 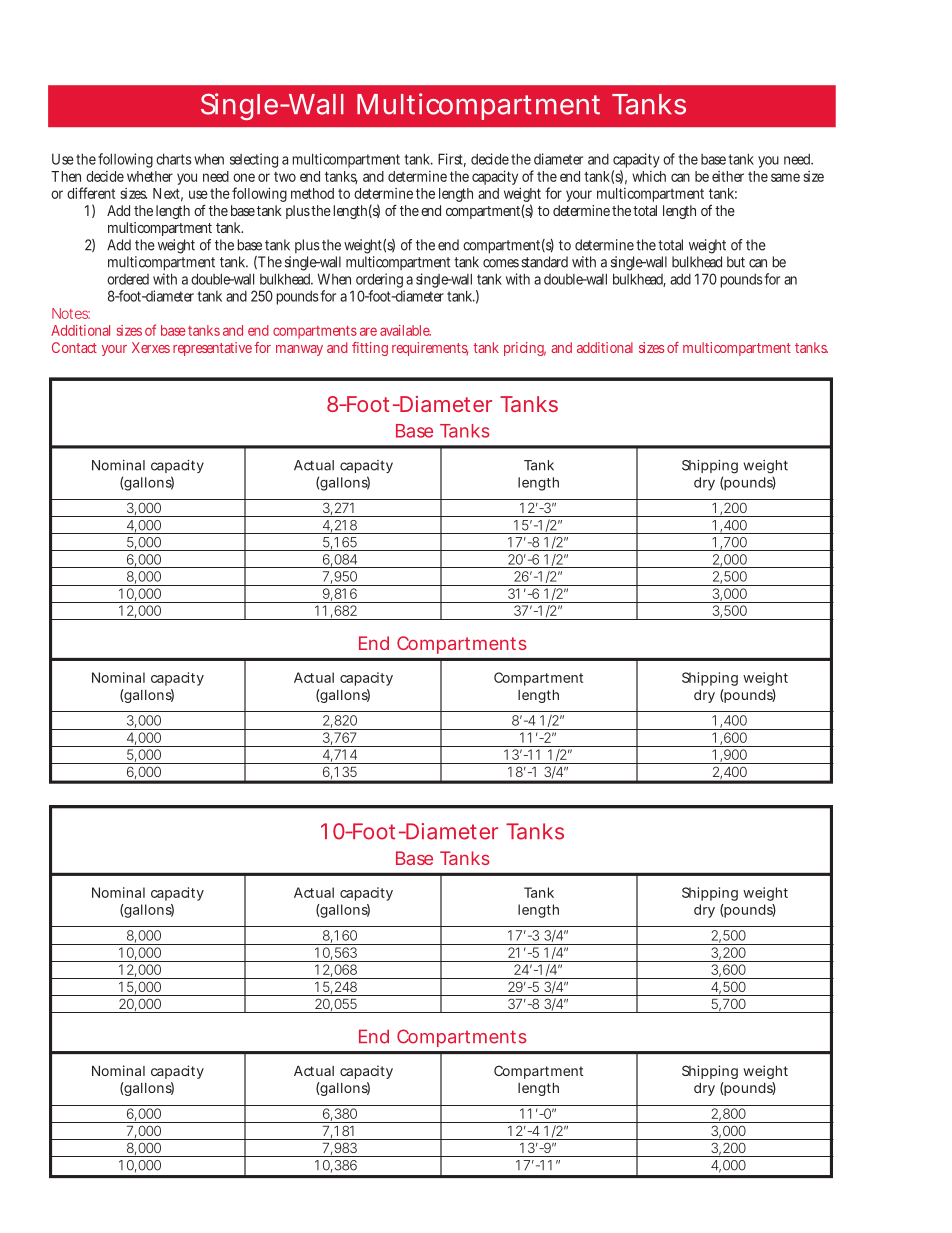 I want to click on requirements, so click(x=430, y=349).
